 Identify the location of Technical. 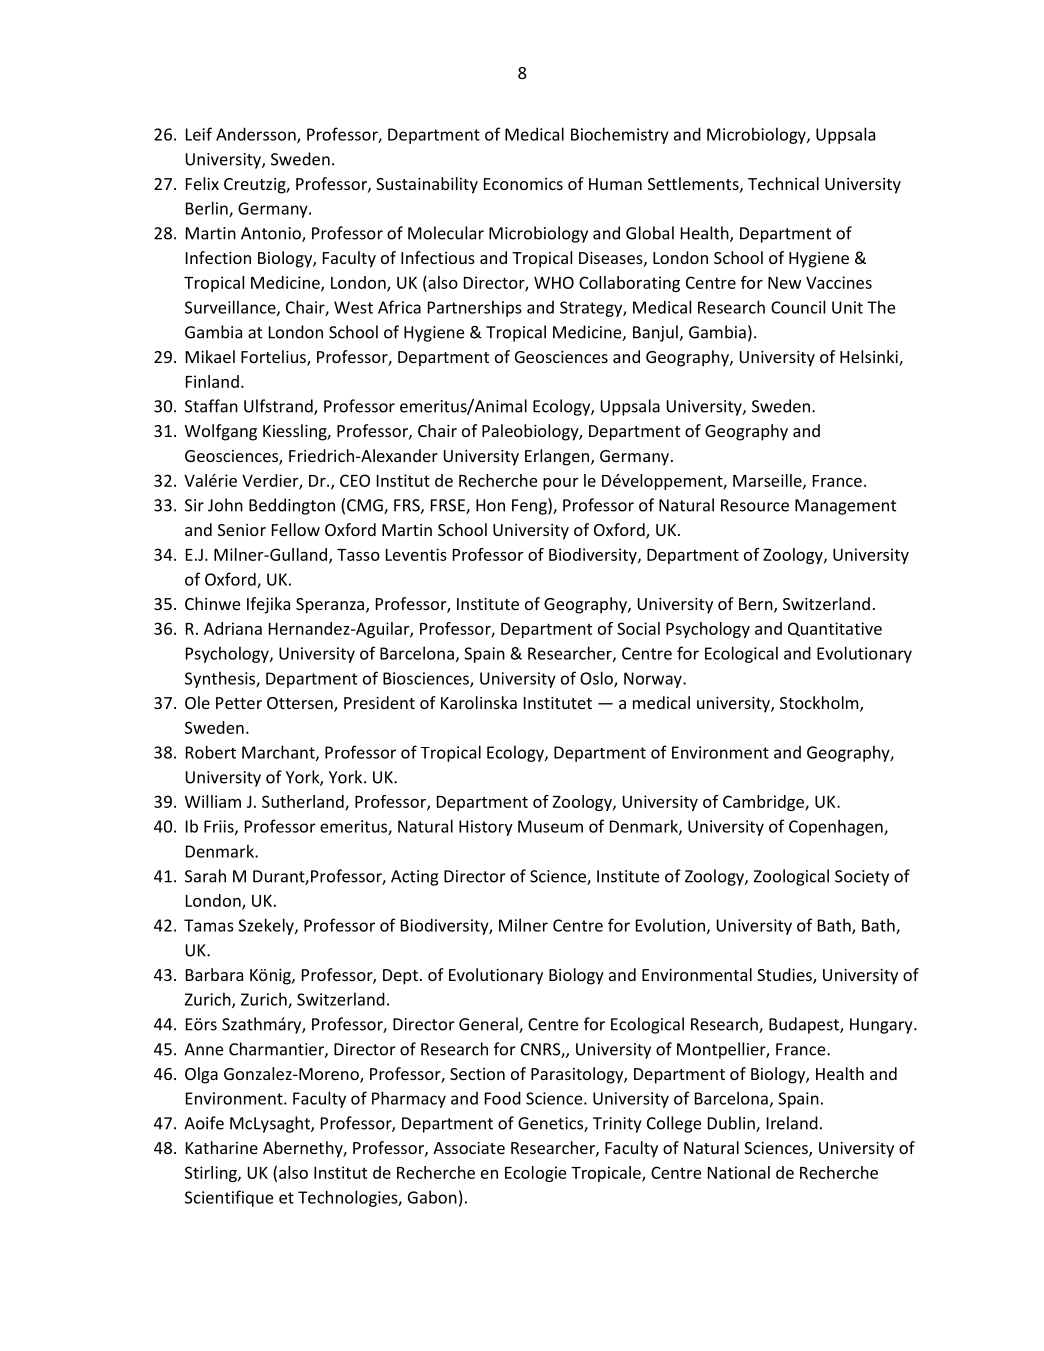
(783, 183).
